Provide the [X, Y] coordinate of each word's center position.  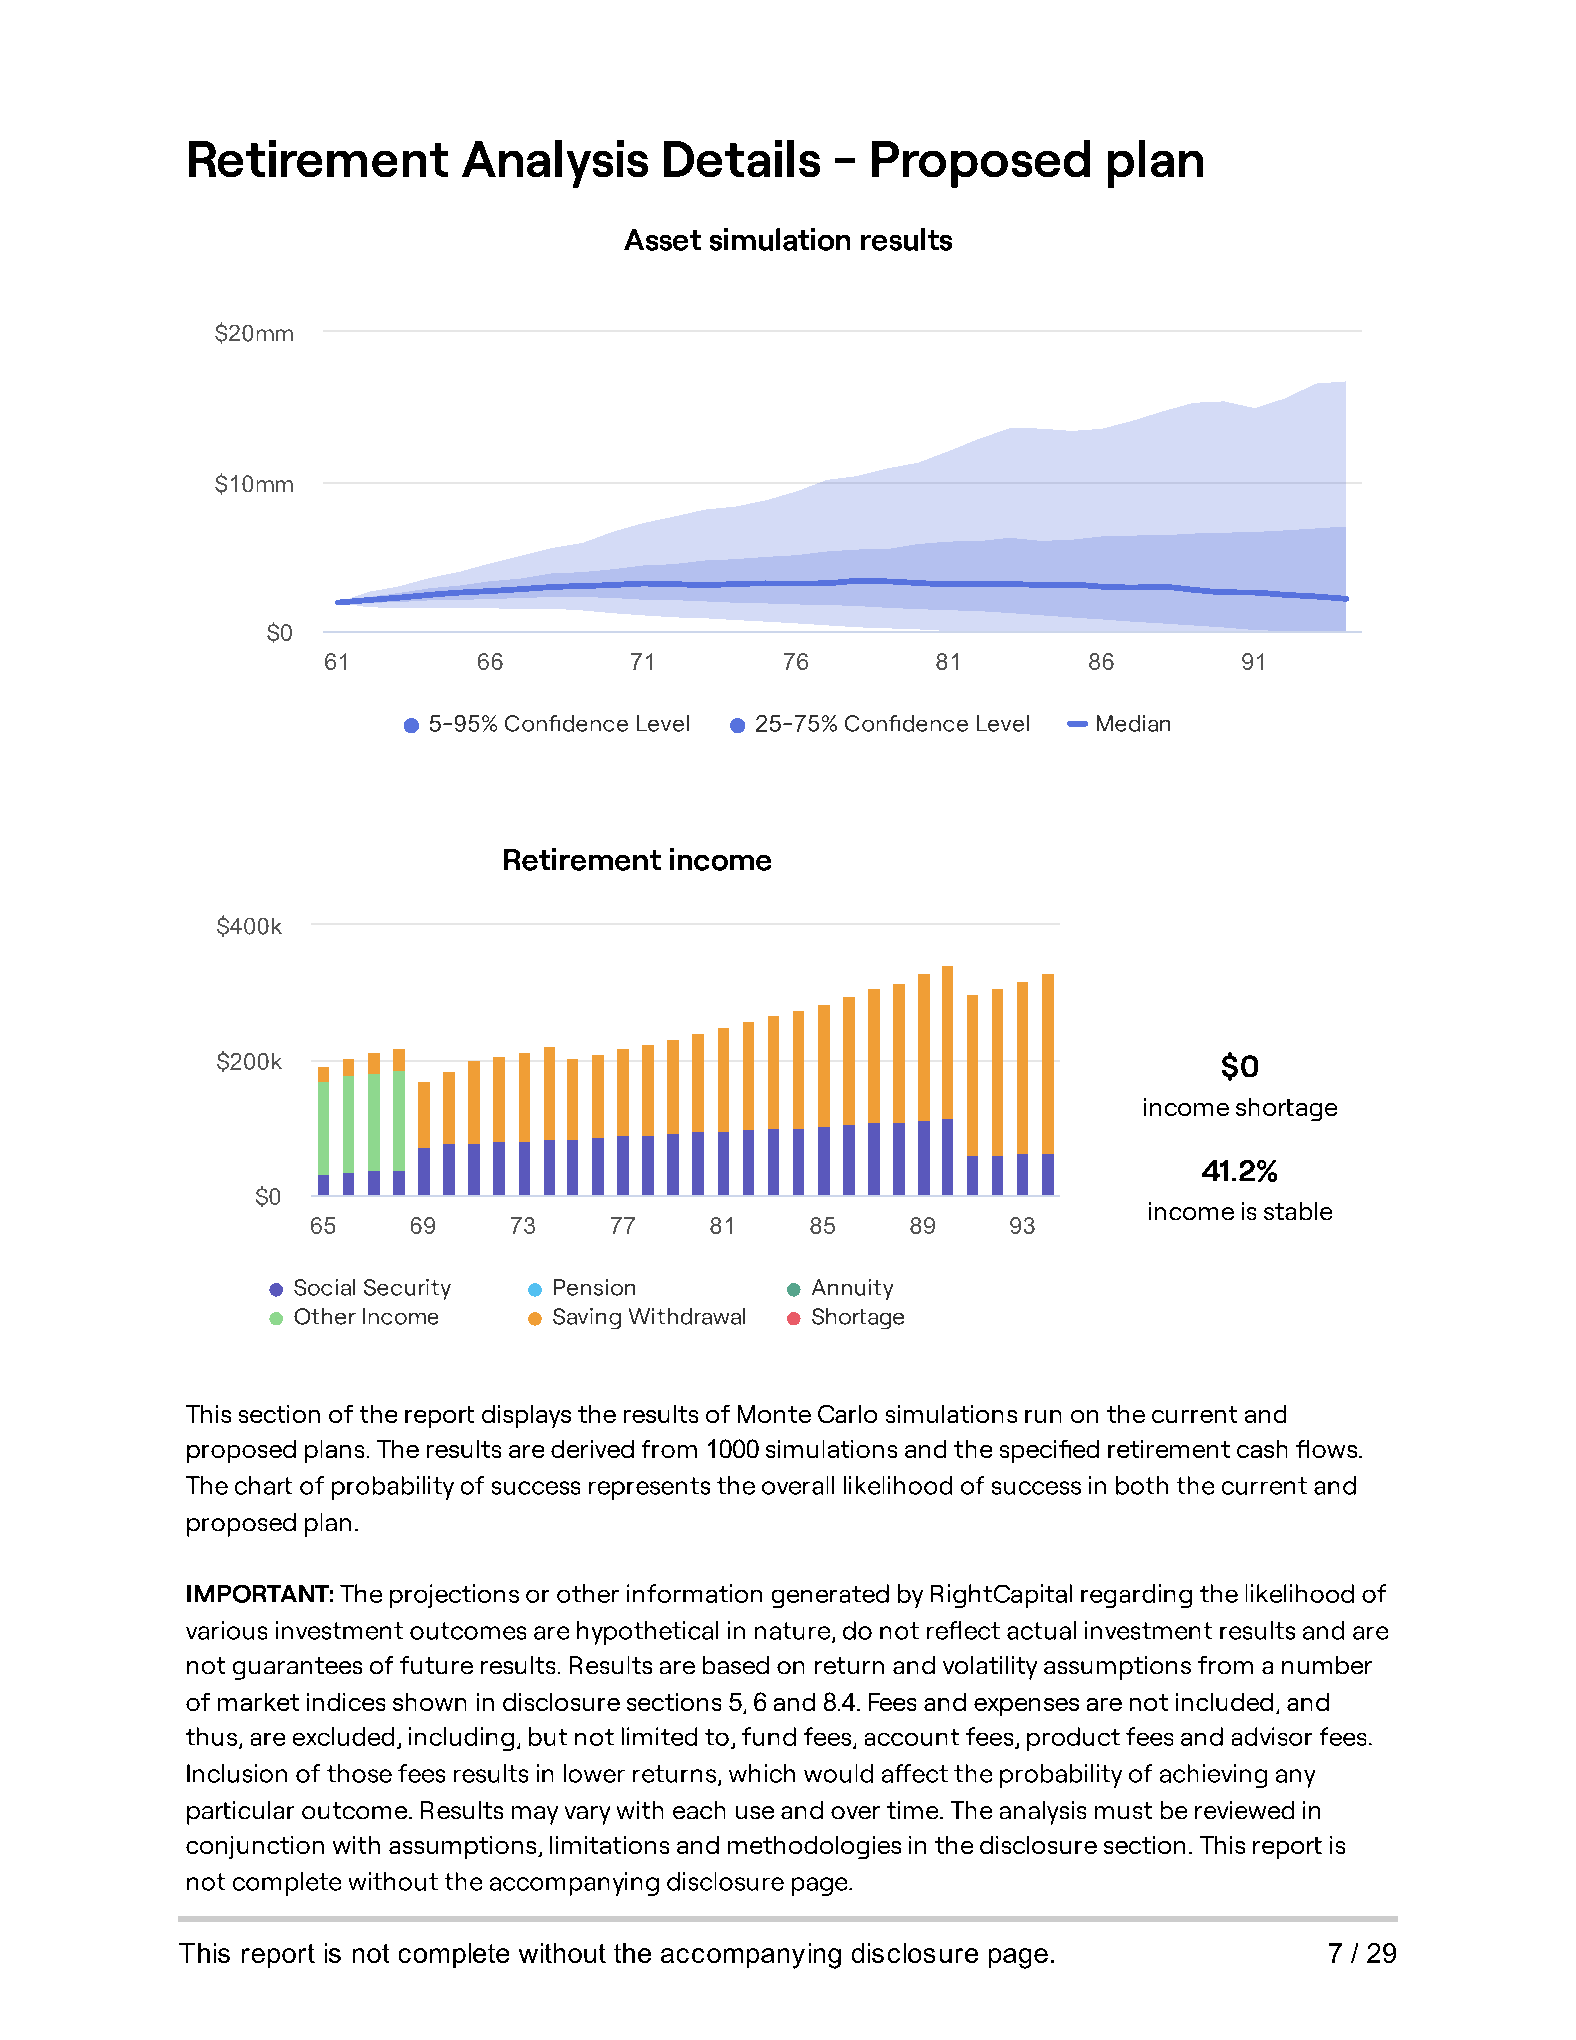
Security [407, 1289]
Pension [594, 1287]
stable [1298, 1211]
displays [526, 1416]
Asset [662, 240]
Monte [774, 1414]
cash [1262, 1449]
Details [742, 158]
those [359, 1773]
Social [324, 1287]
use [755, 1812]
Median [1133, 723]
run [1043, 1416]
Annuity [852, 1289]
